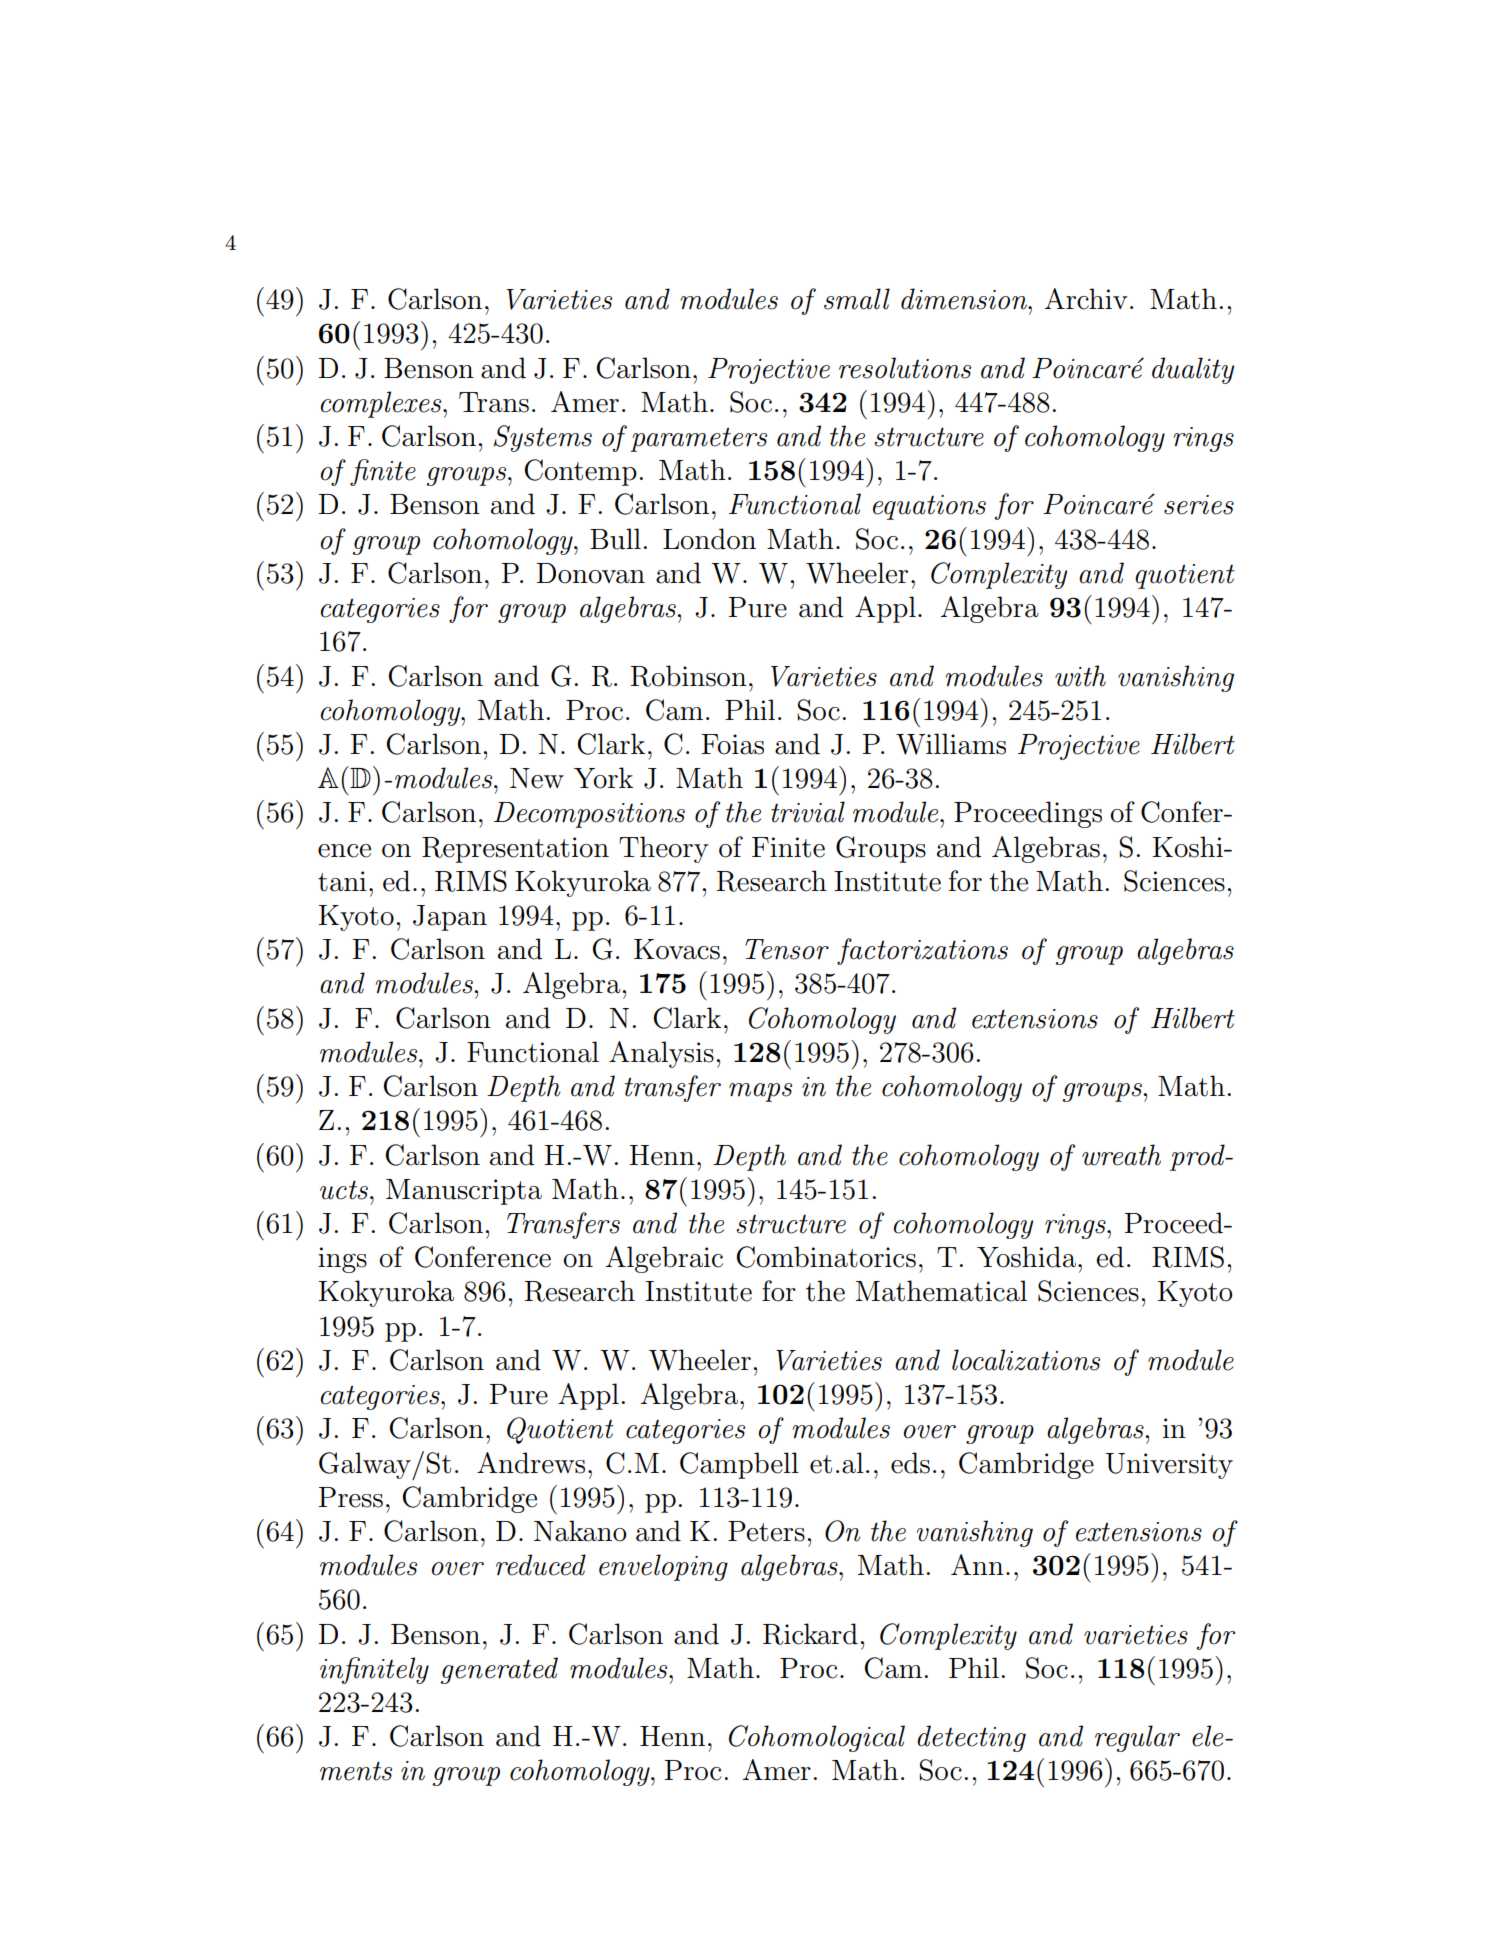 This page has height=1943, width=1501. Describe the element at coordinates (537, 778) in the page. I see `New` at that location.
